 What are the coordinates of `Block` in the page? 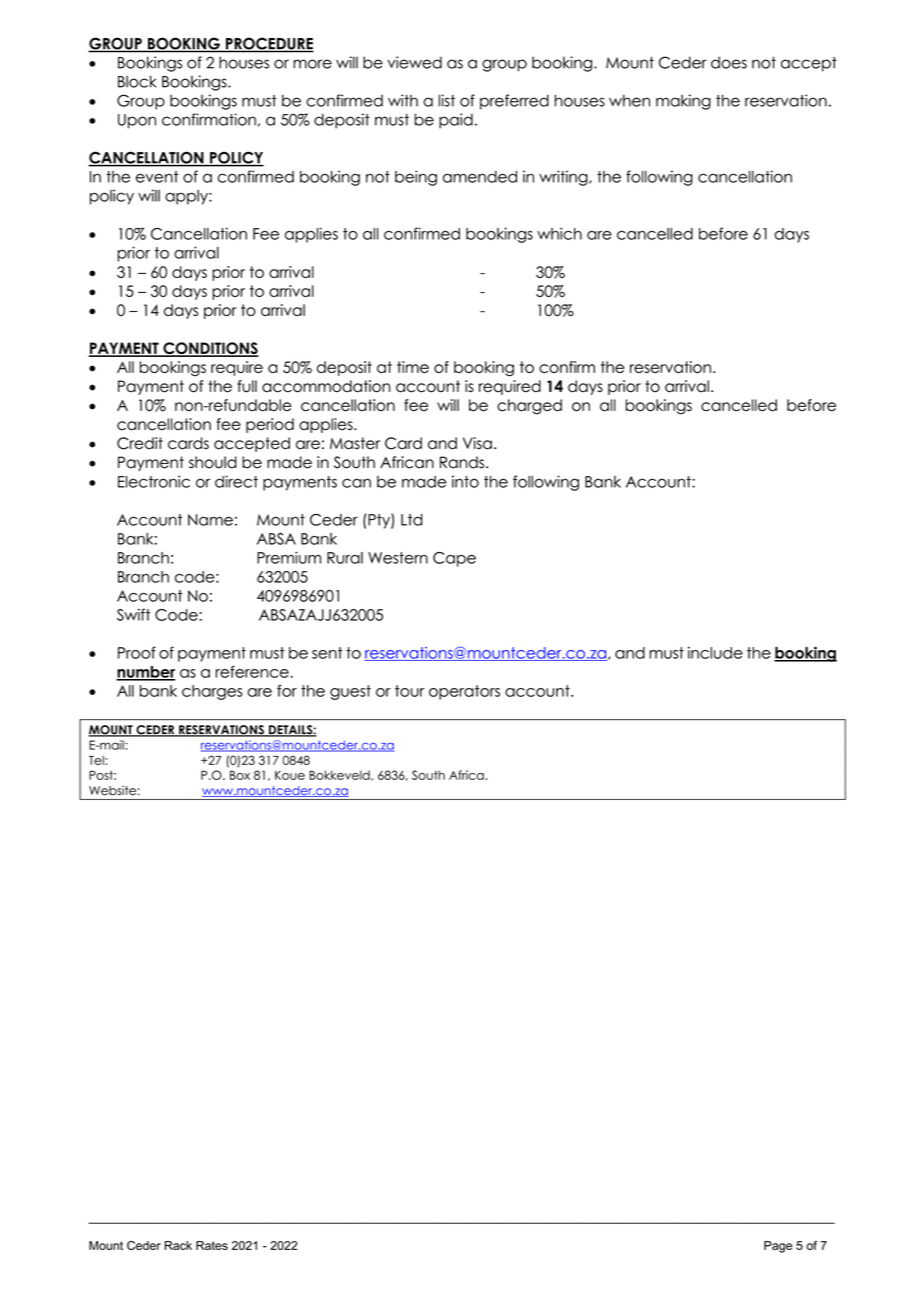 It's located at (137, 81).
